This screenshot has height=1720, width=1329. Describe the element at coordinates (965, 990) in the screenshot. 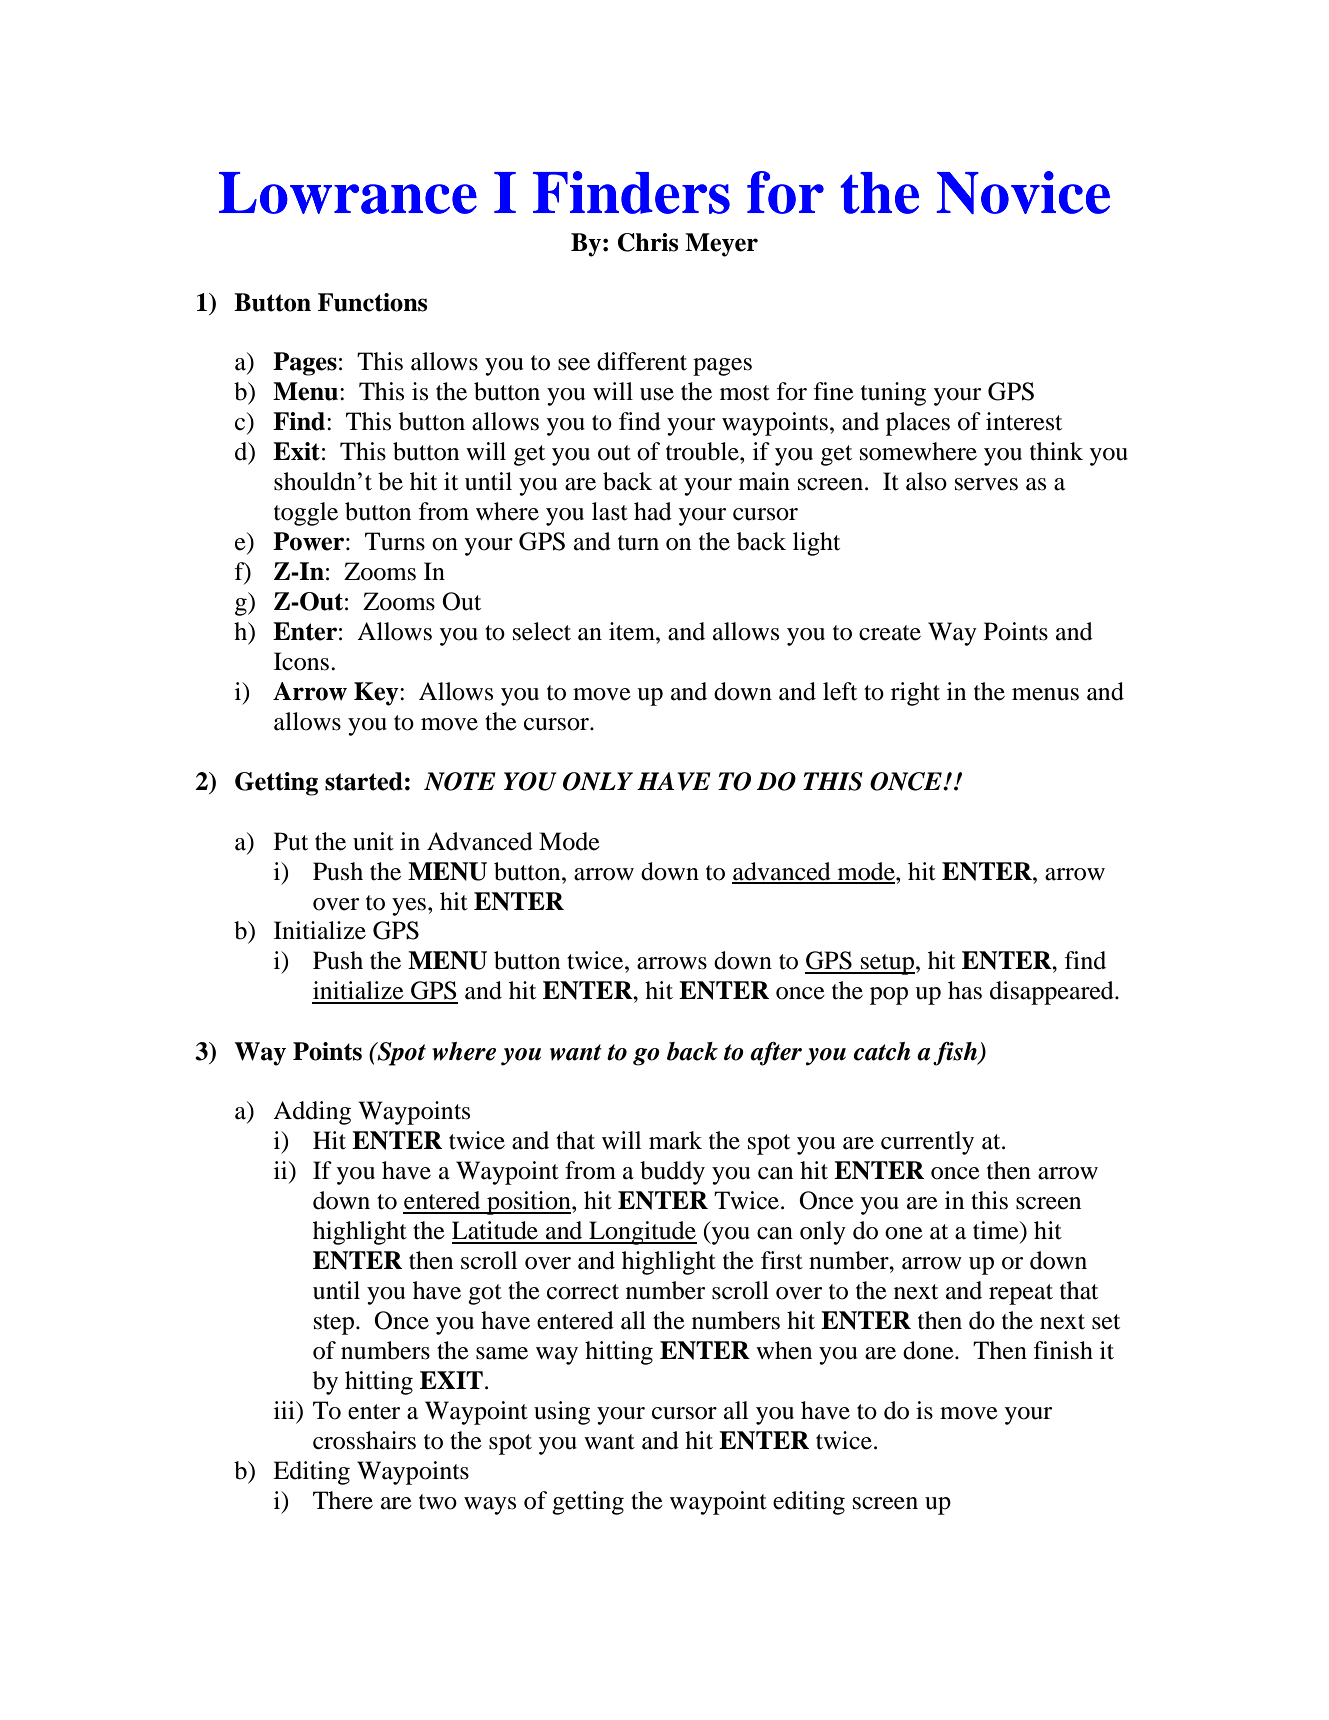

I see `has` at that location.
